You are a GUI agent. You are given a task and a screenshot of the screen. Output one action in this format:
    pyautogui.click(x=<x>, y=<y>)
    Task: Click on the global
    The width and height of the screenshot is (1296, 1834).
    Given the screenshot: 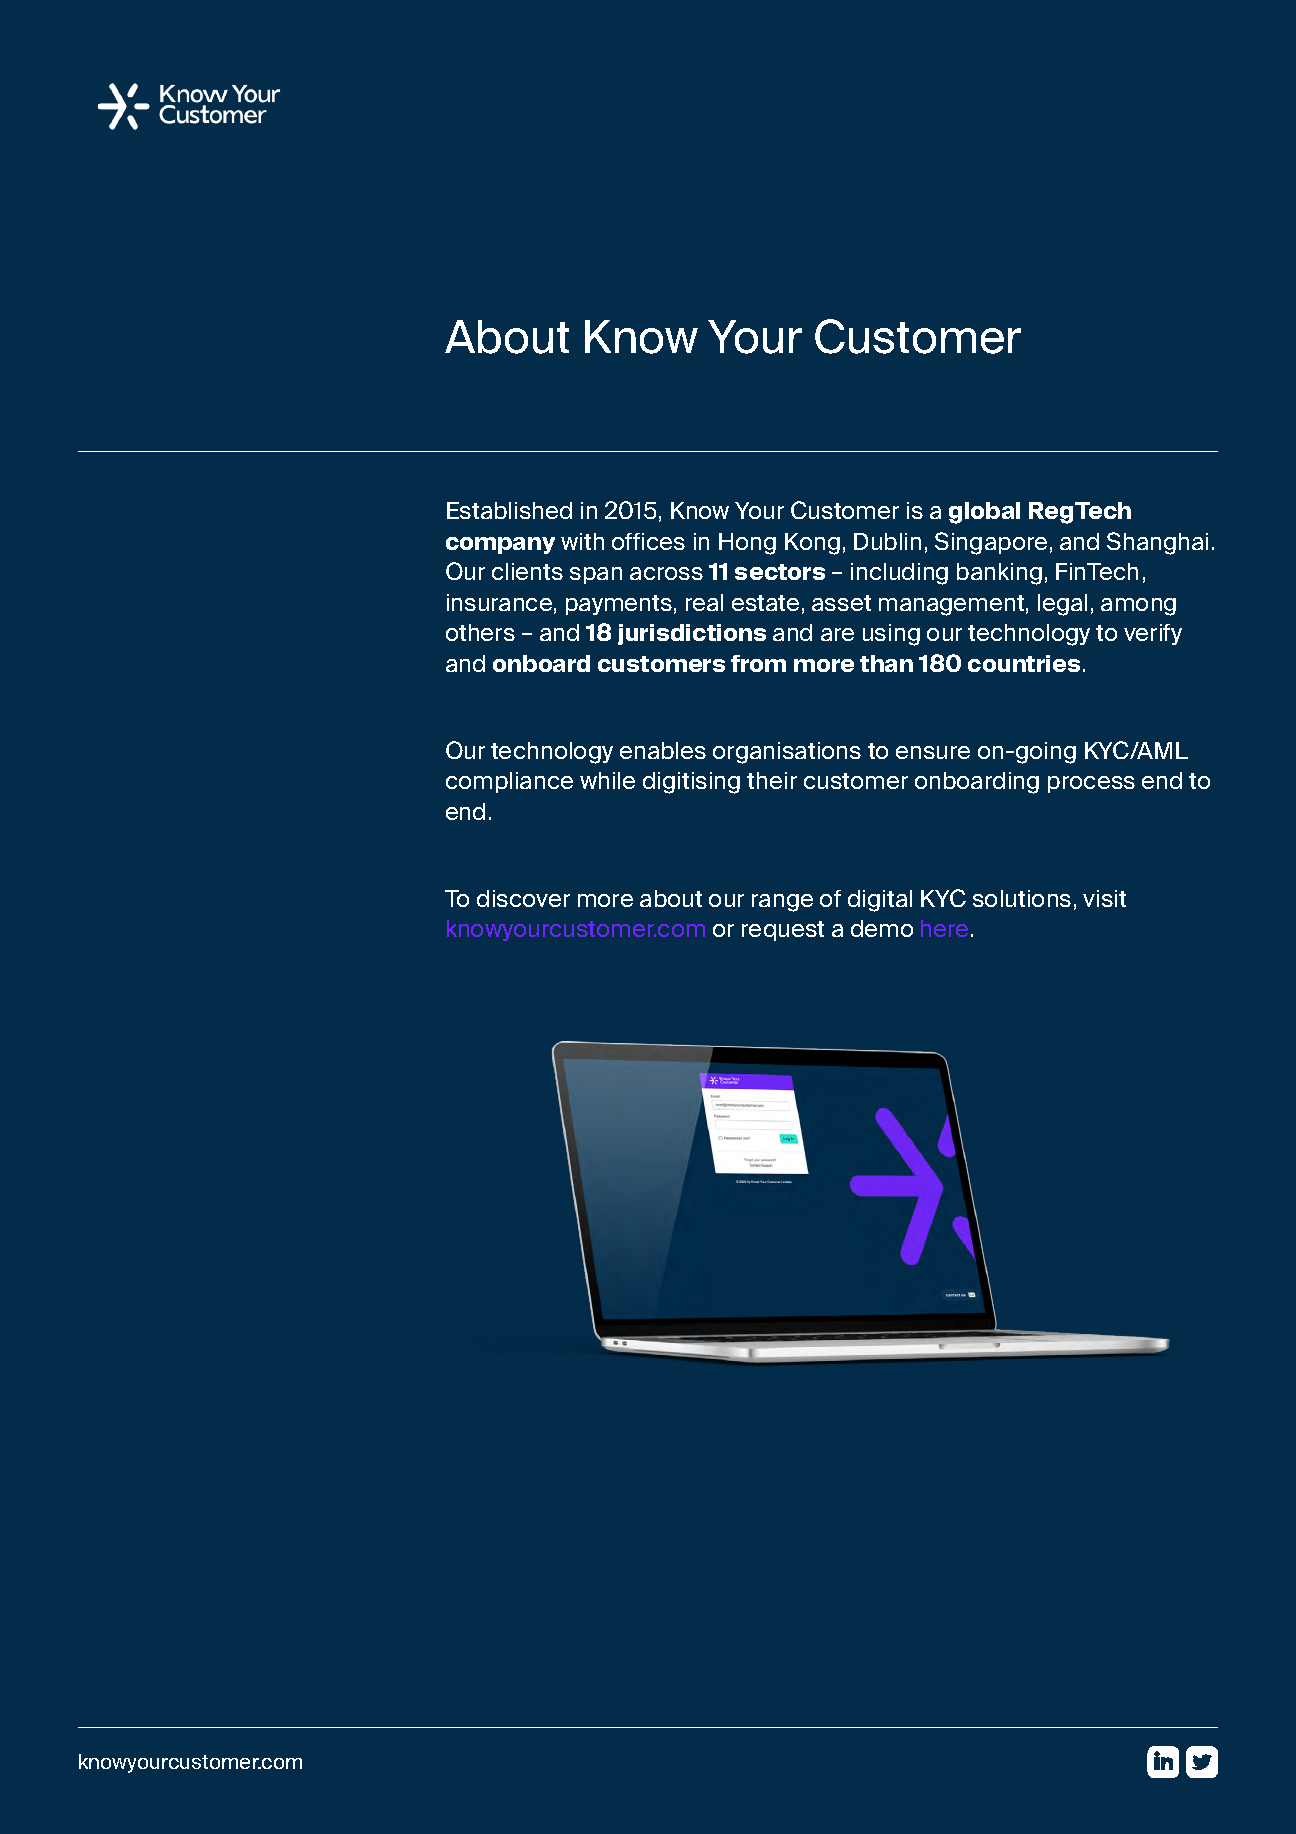 What is the action you would take?
    pyautogui.click(x=984, y=513)
